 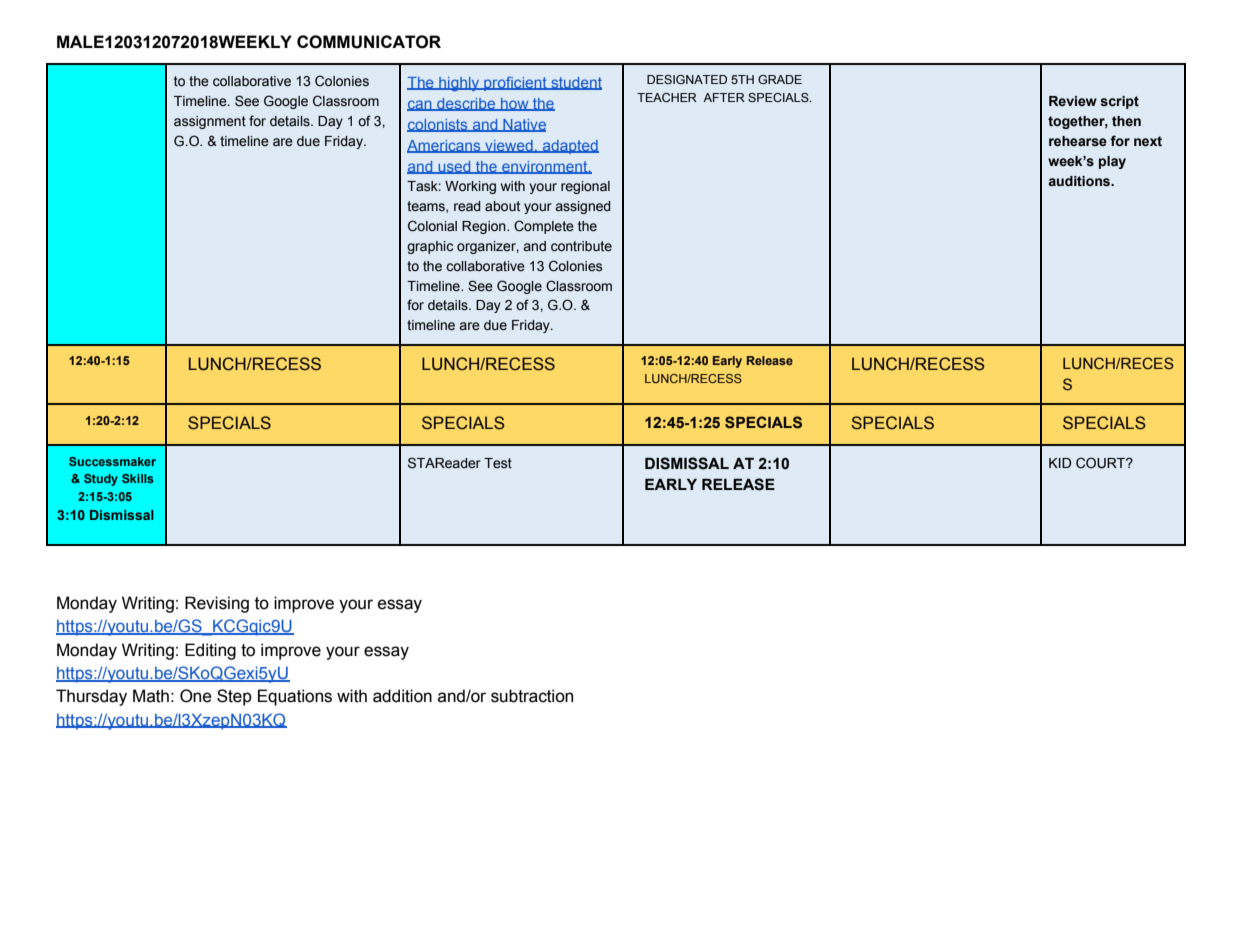 I want to click on assigned, so click(x=583, y=207).
